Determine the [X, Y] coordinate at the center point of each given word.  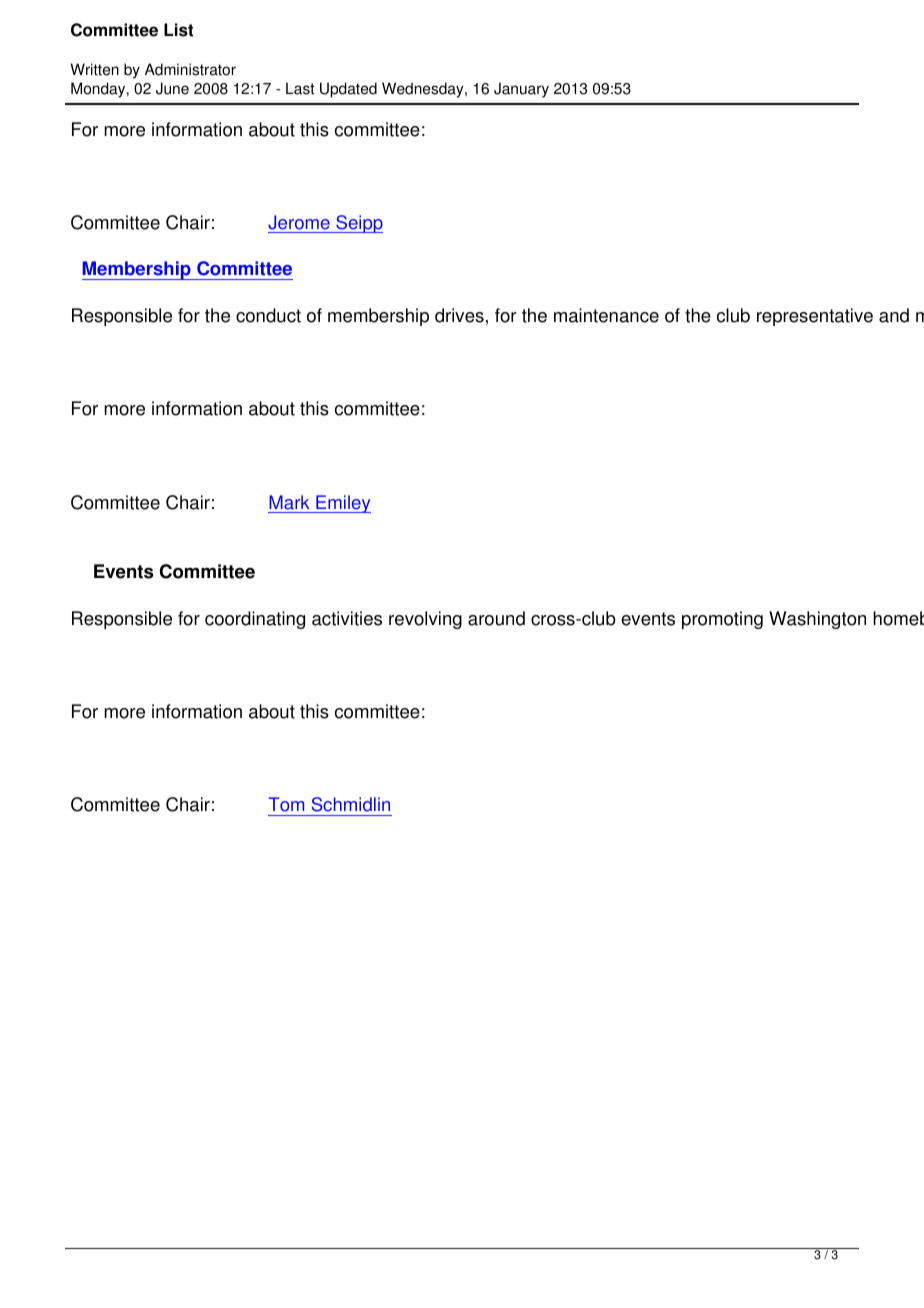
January [521, 90]
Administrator [190, 69]
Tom [286, 804]
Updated [348, 90]
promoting [722, 620]
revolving [425, 620]
